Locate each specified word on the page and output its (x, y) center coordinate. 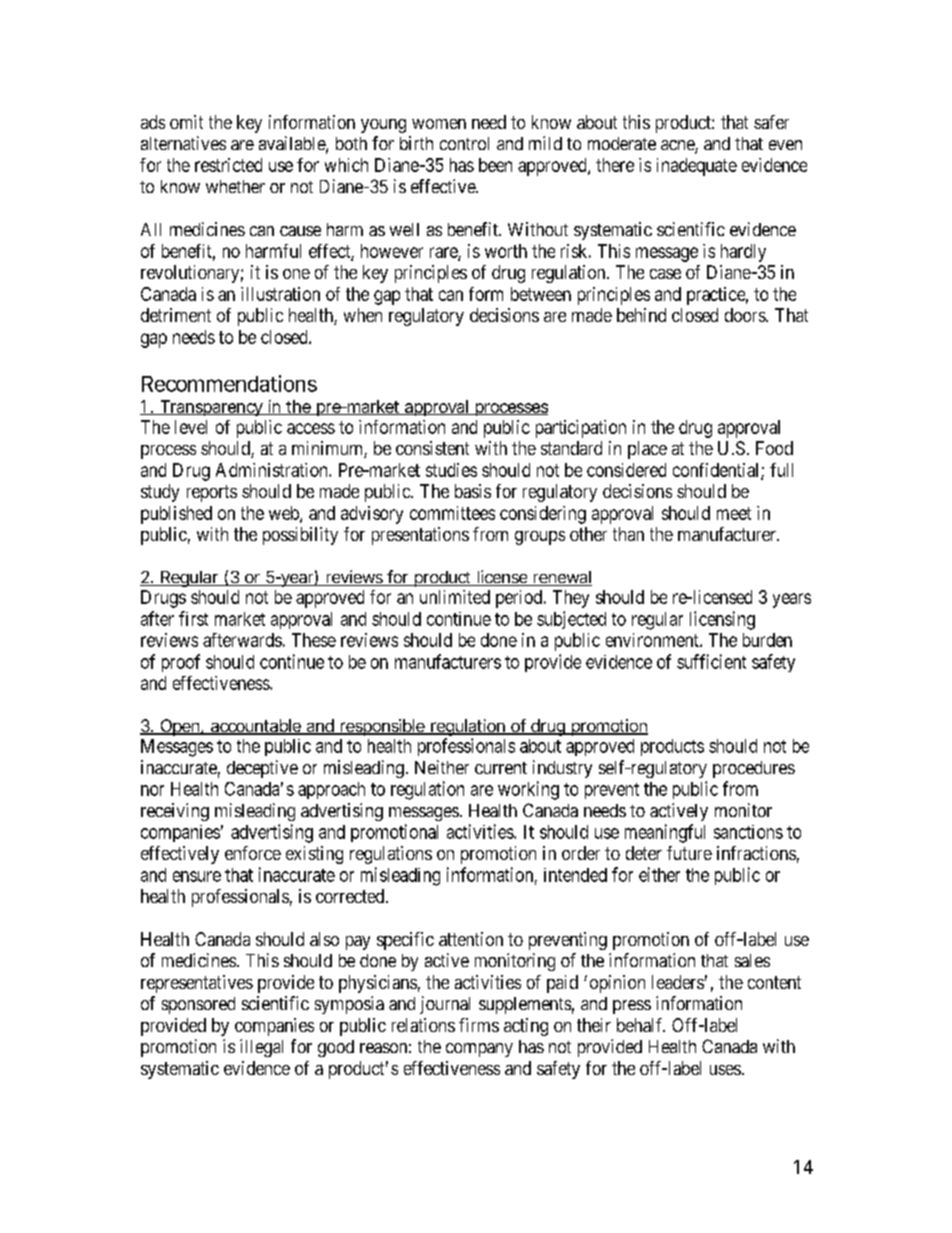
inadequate (697, 167)
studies (451, 470)
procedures (754, 769)
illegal (261, 1048)
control (464, 143)
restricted (228, 165)
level (191, 427)
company (479, 1050)
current (501, 768)
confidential (717, 471)
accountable (257, 727)
